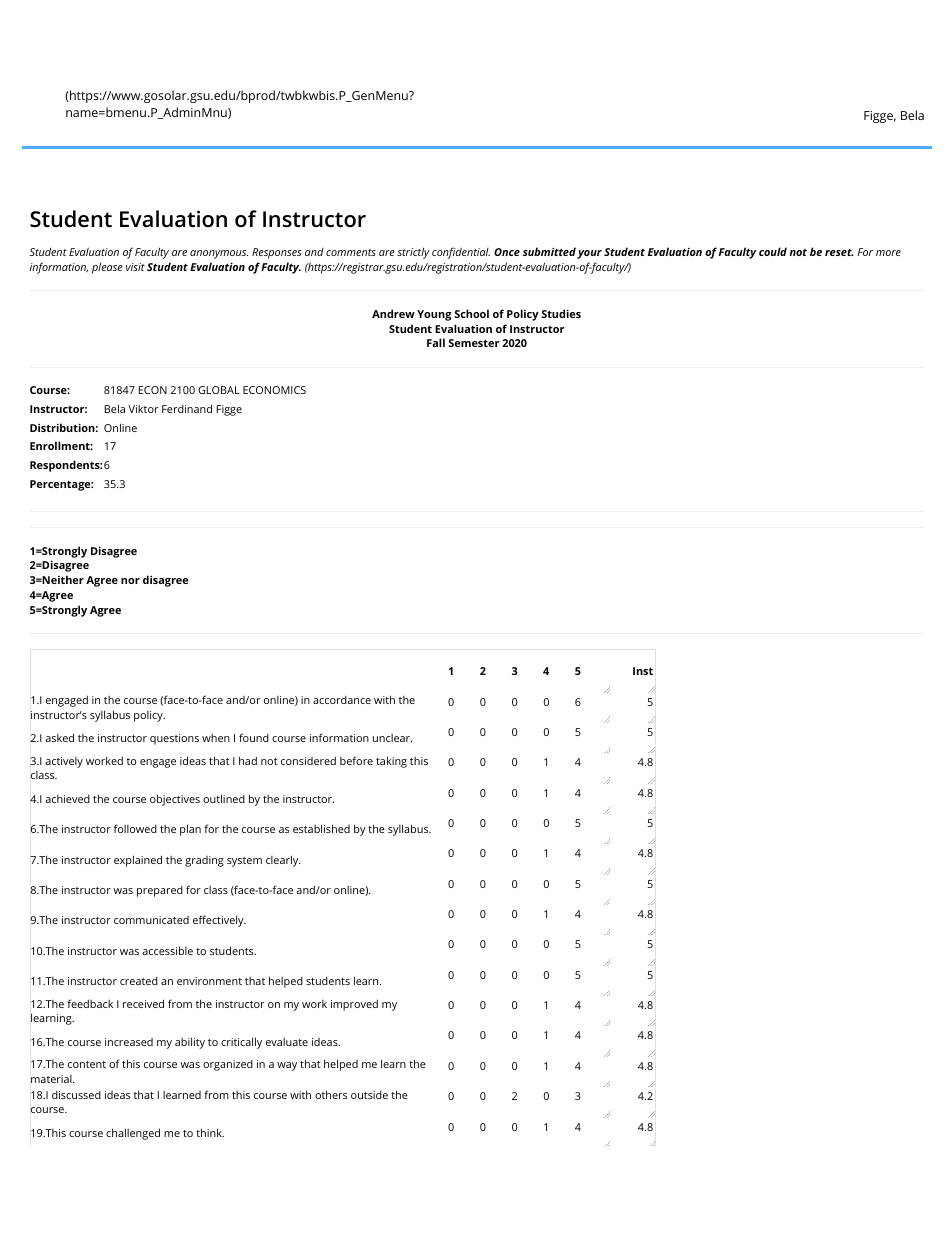 This screenshot has width=952, height=1233. I want to click on outside, so click(369, 1095).
